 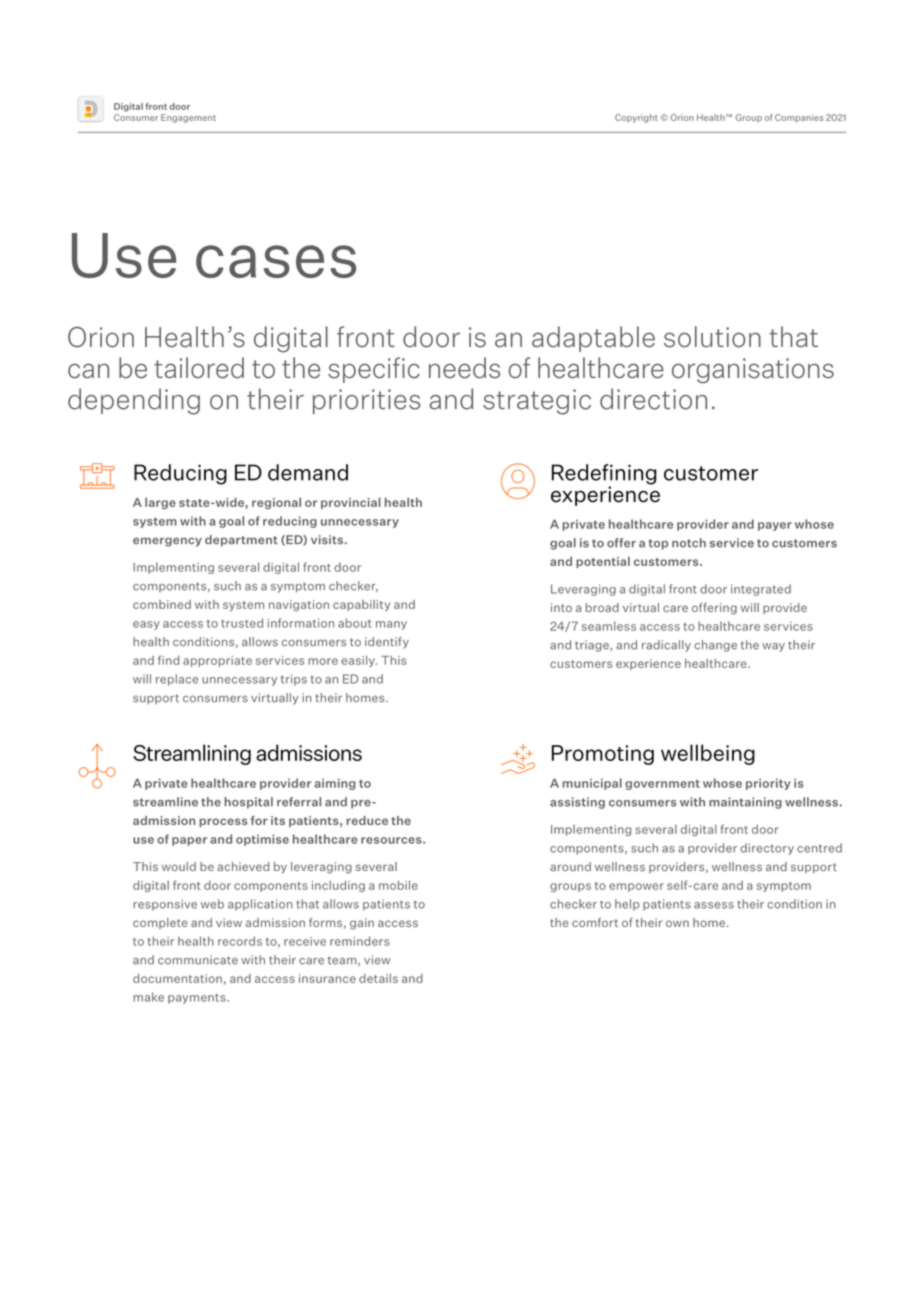 I want to click on details, so click(x=378, y=978).
